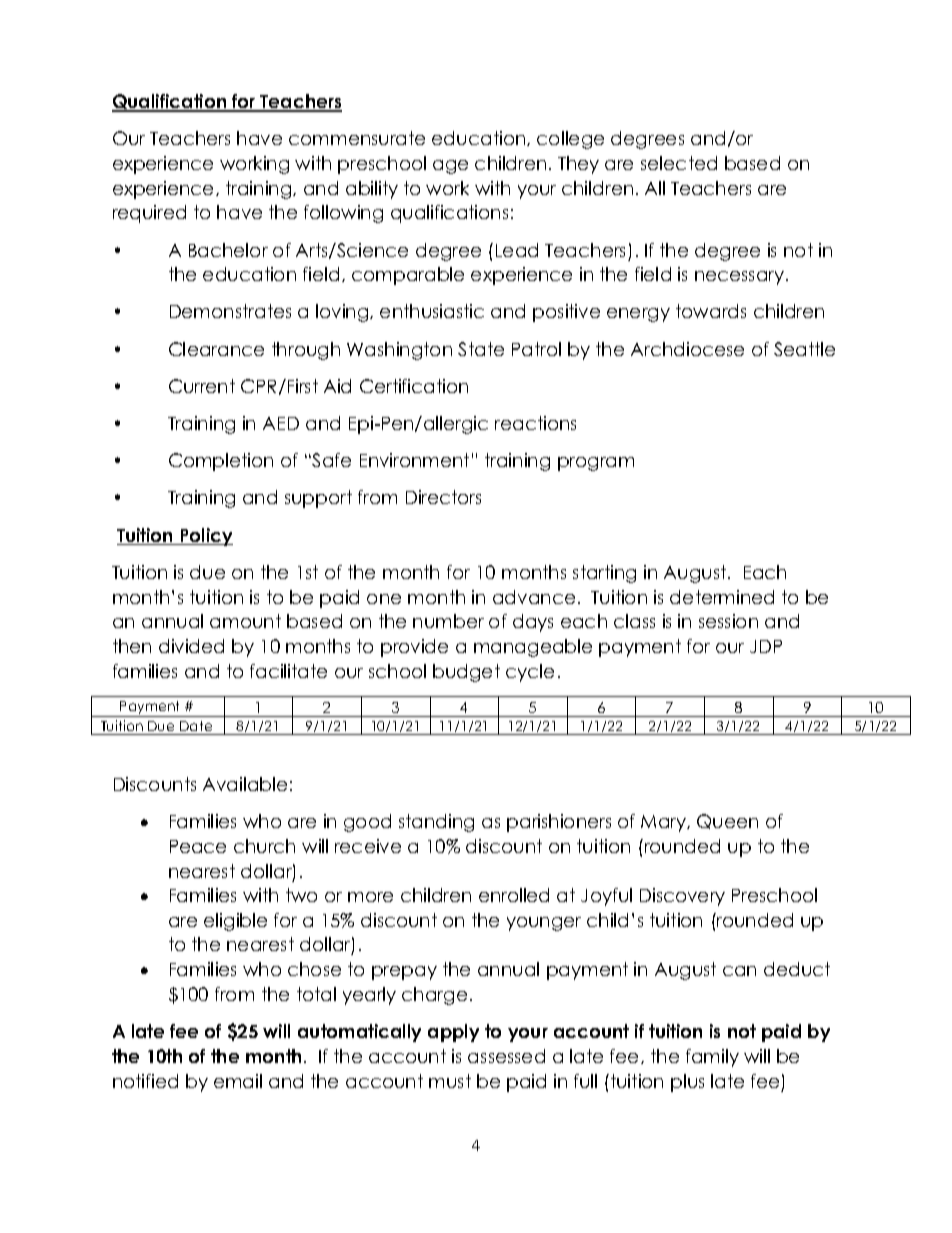 The height and width of the image is (1233, 952). Describe the element at coordinates (245, 784) in the image. I see `Available` at that location.
